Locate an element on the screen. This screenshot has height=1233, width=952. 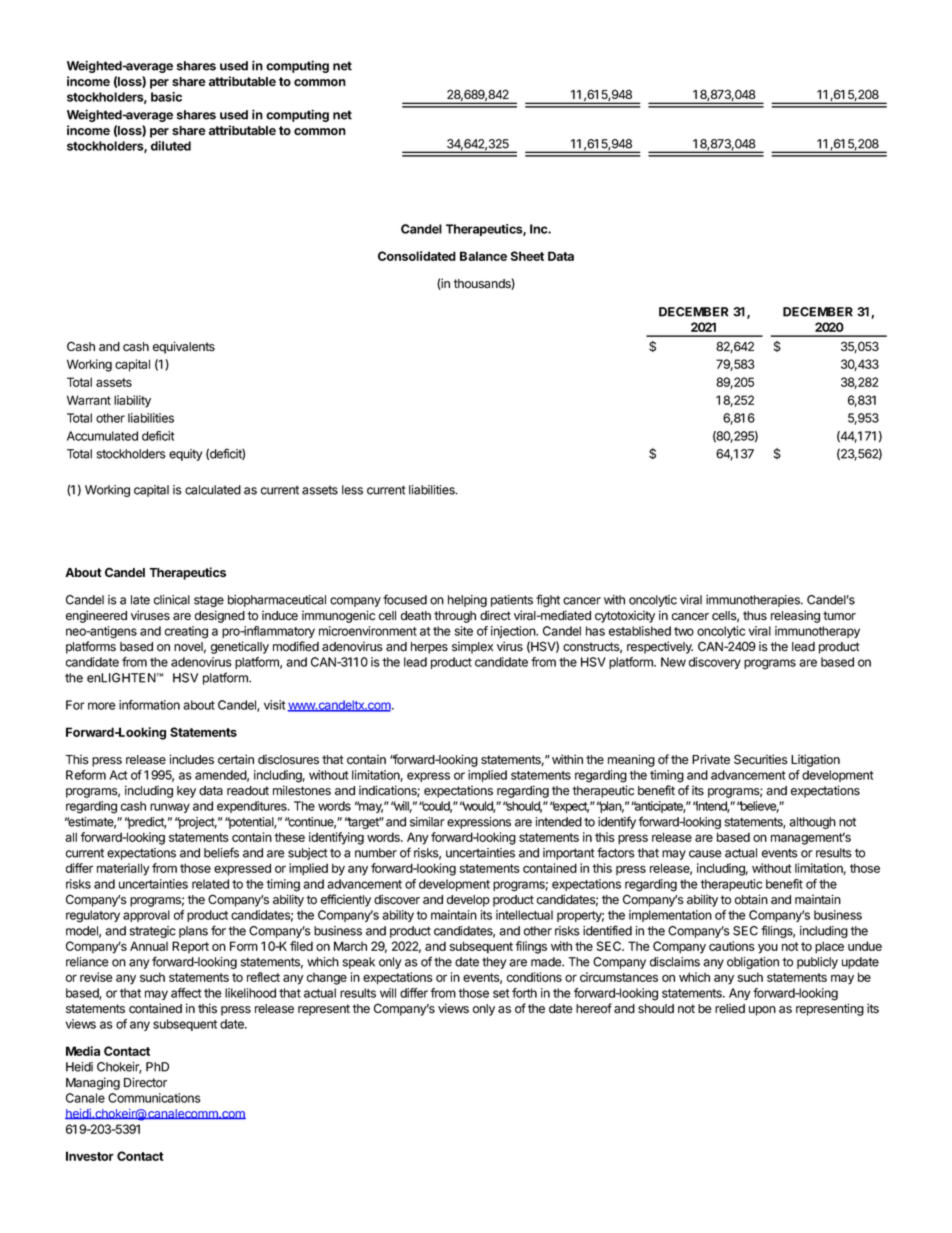
key is located at coordinates (186, 792).
